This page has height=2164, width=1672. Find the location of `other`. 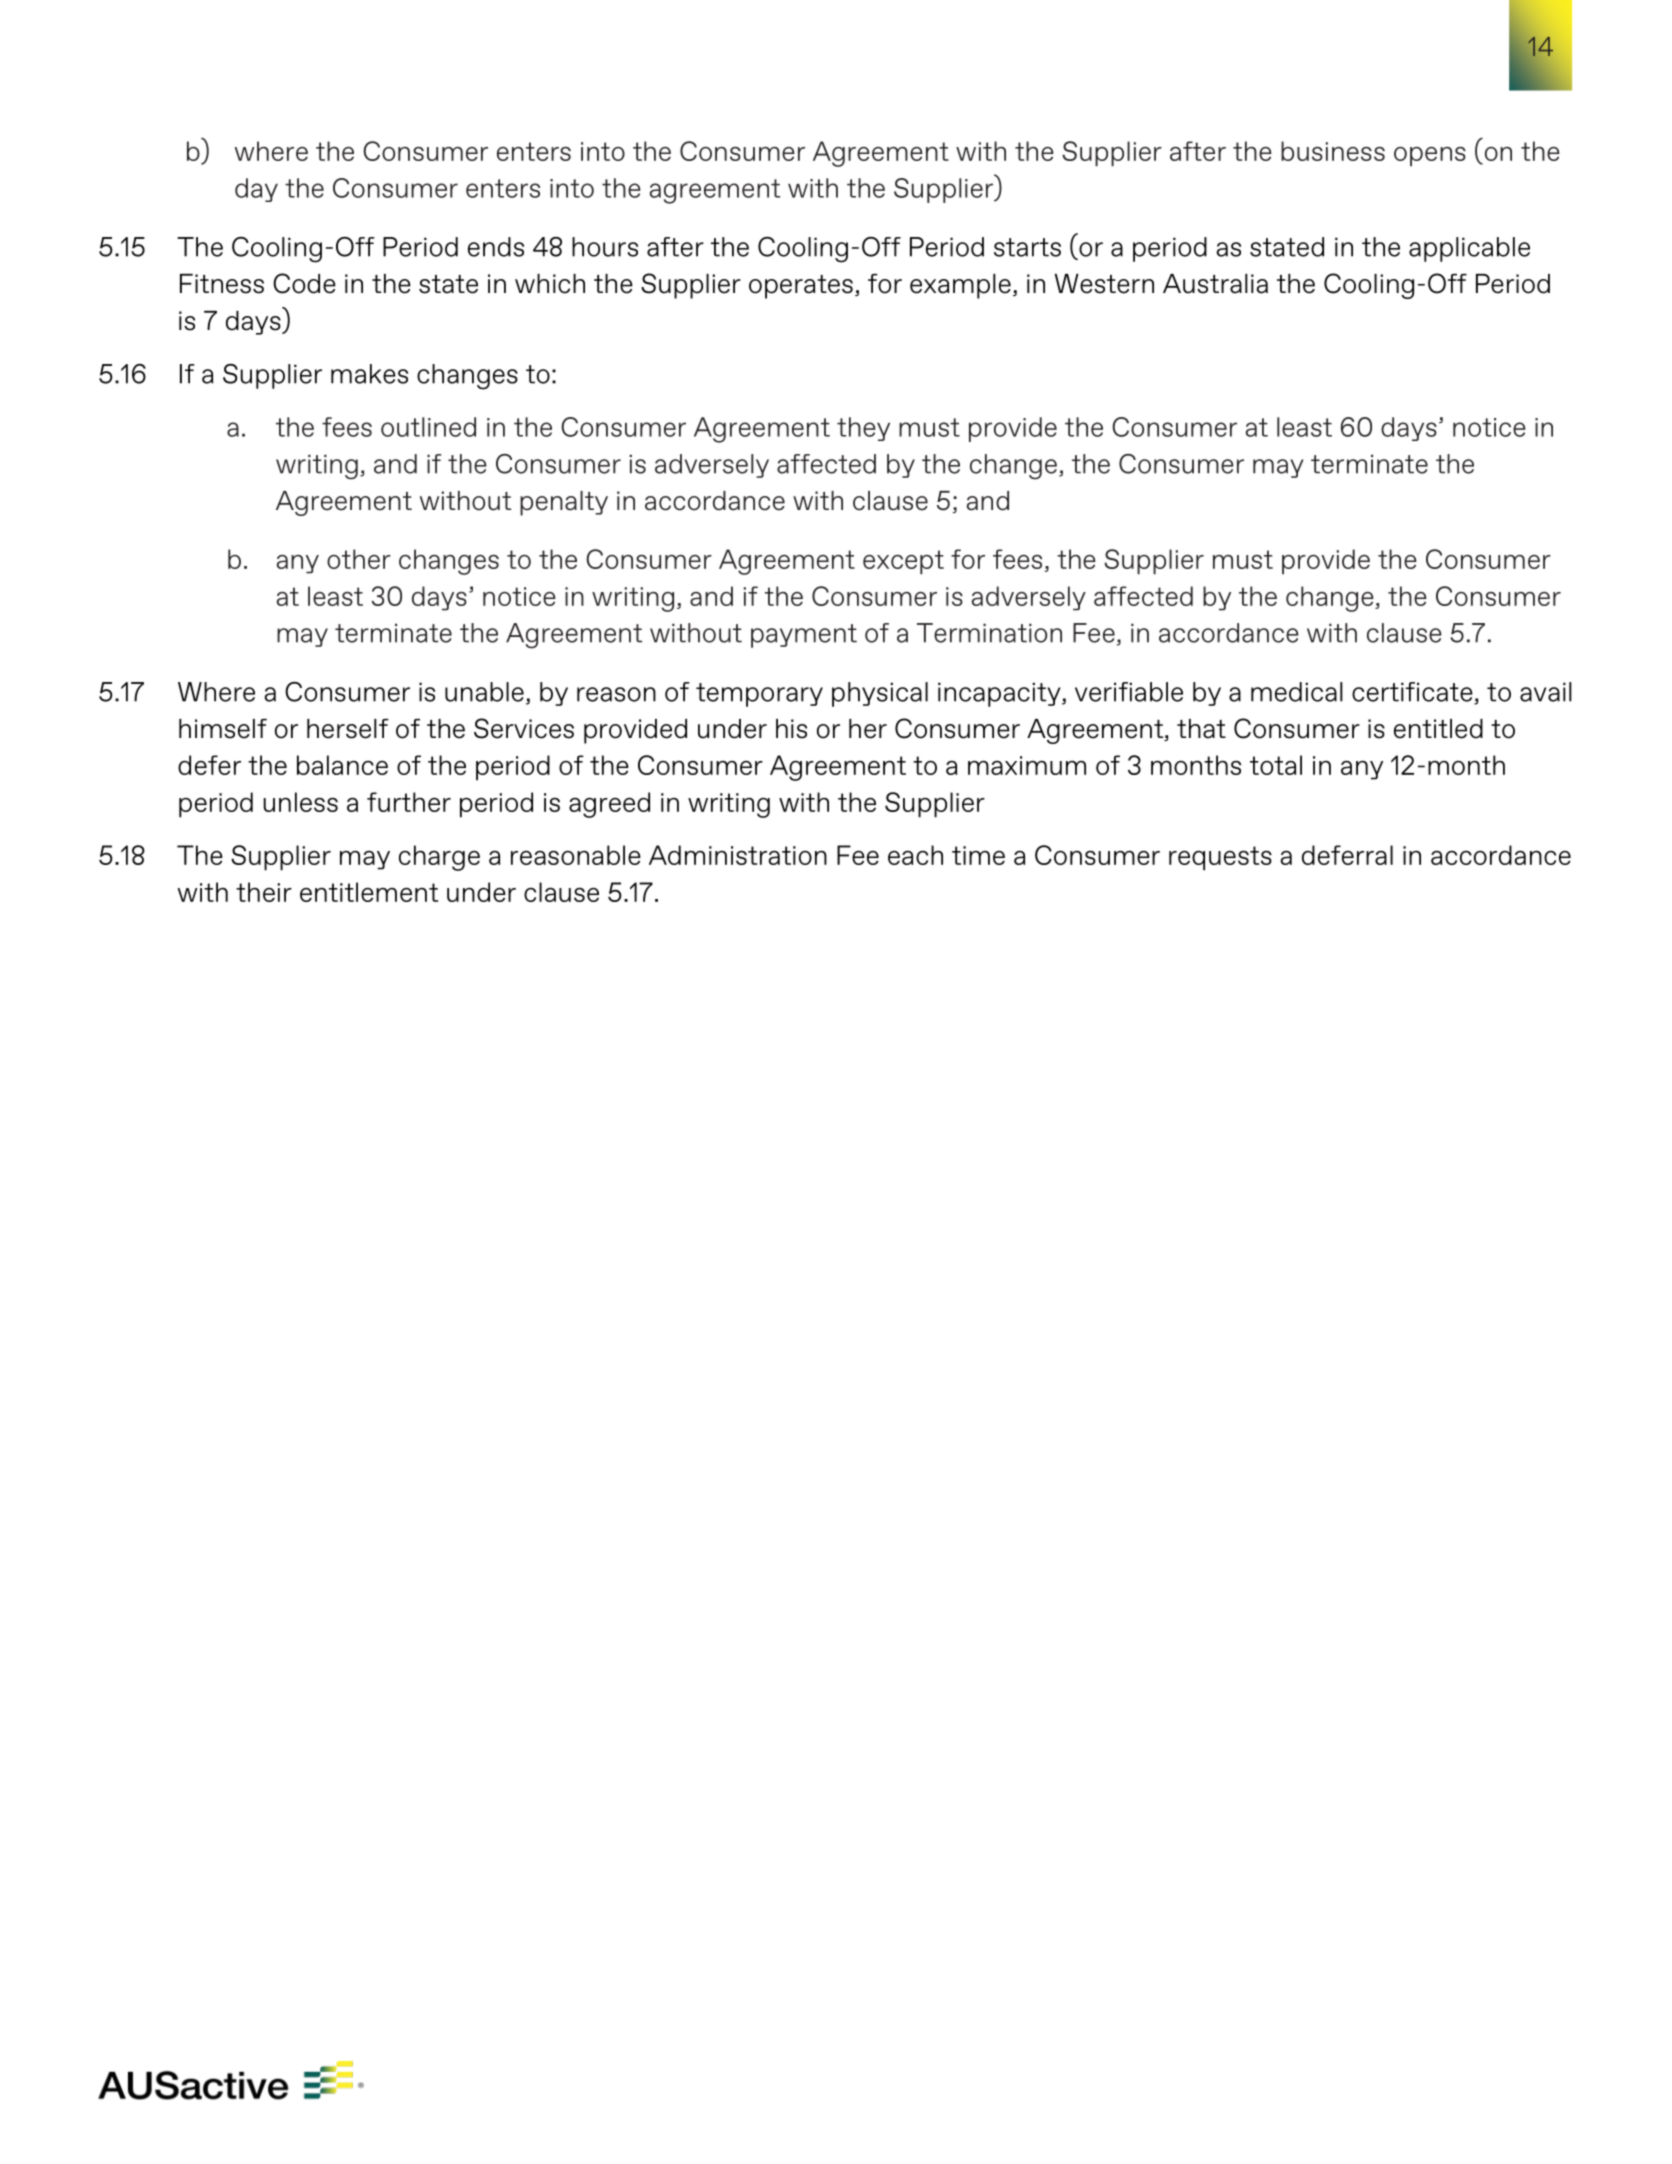

other is located at coordinates (359, 559).
